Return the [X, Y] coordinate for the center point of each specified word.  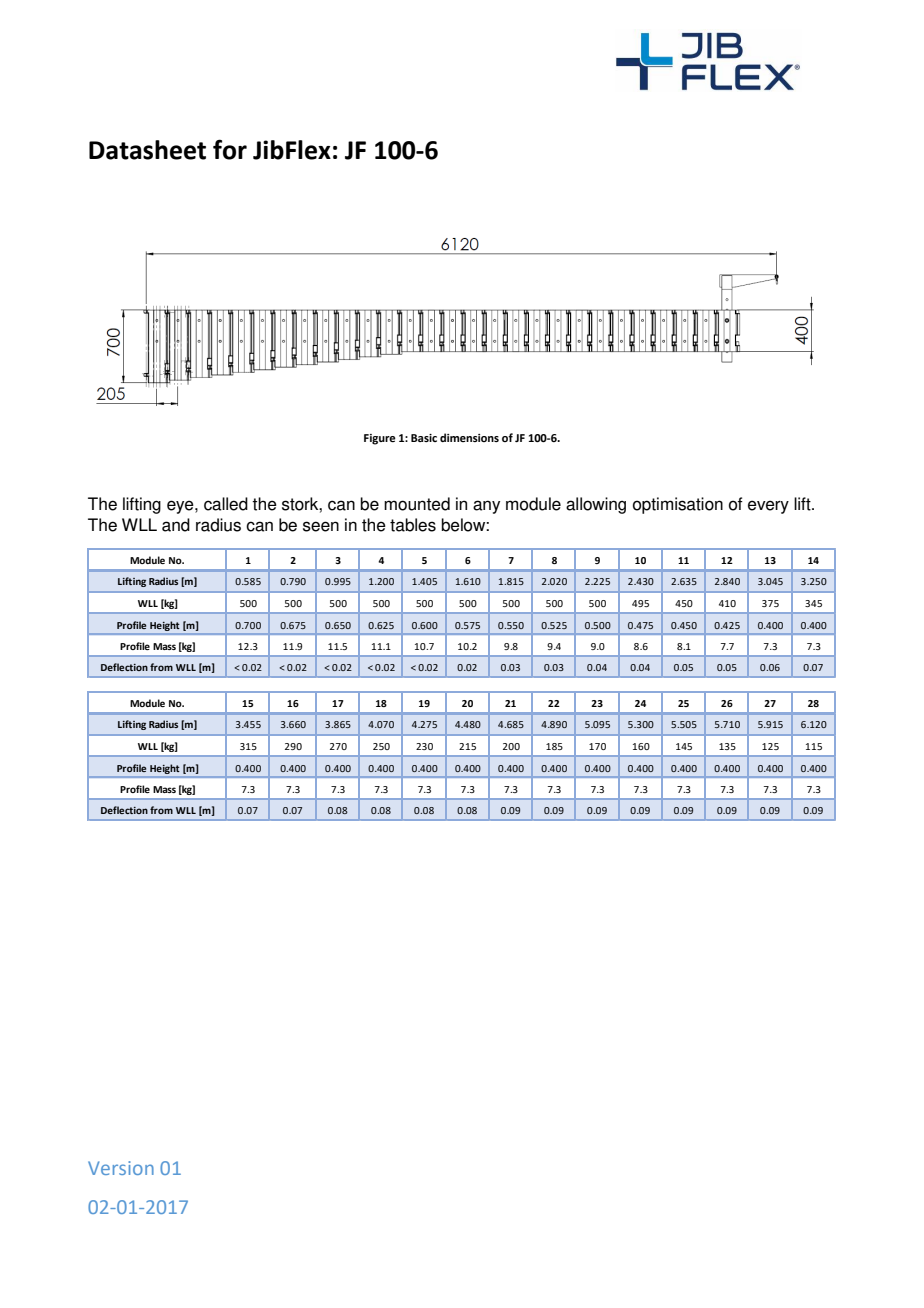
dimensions [469, 437]
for [230, 149]
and [176, 525]
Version [121, 1168]
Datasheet [147, 150]
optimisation [678, 505]
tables [413, 525]
